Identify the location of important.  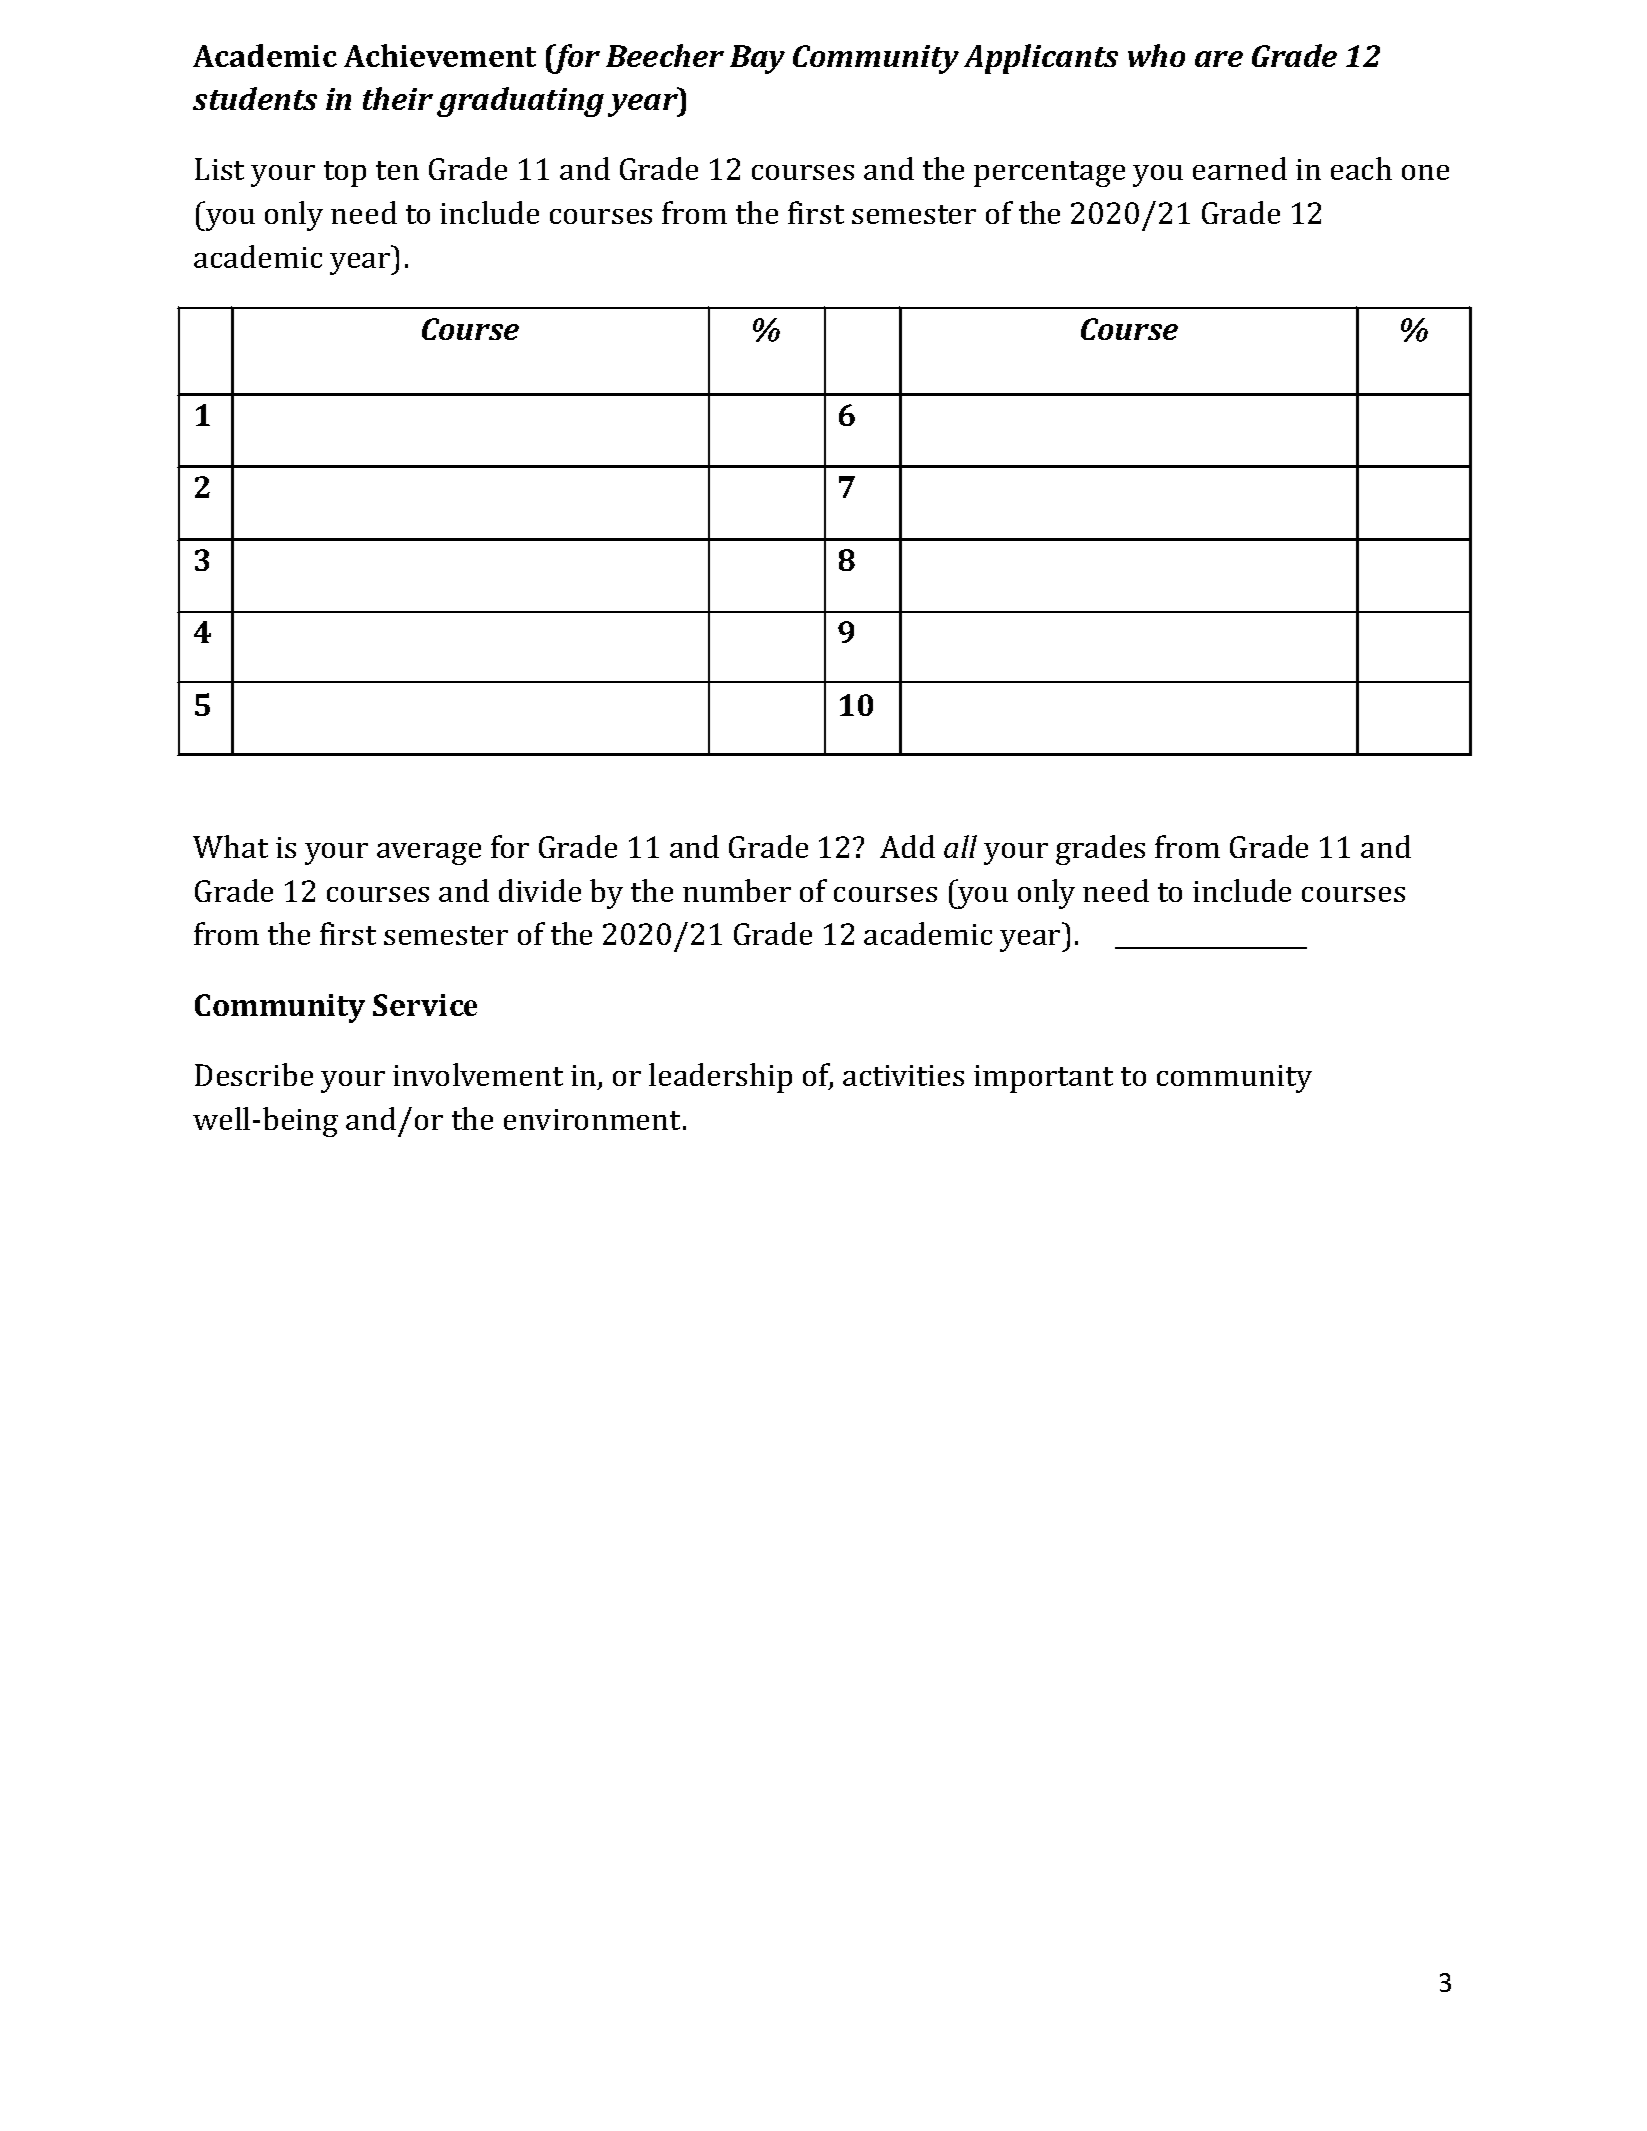
(1043, 1079).
